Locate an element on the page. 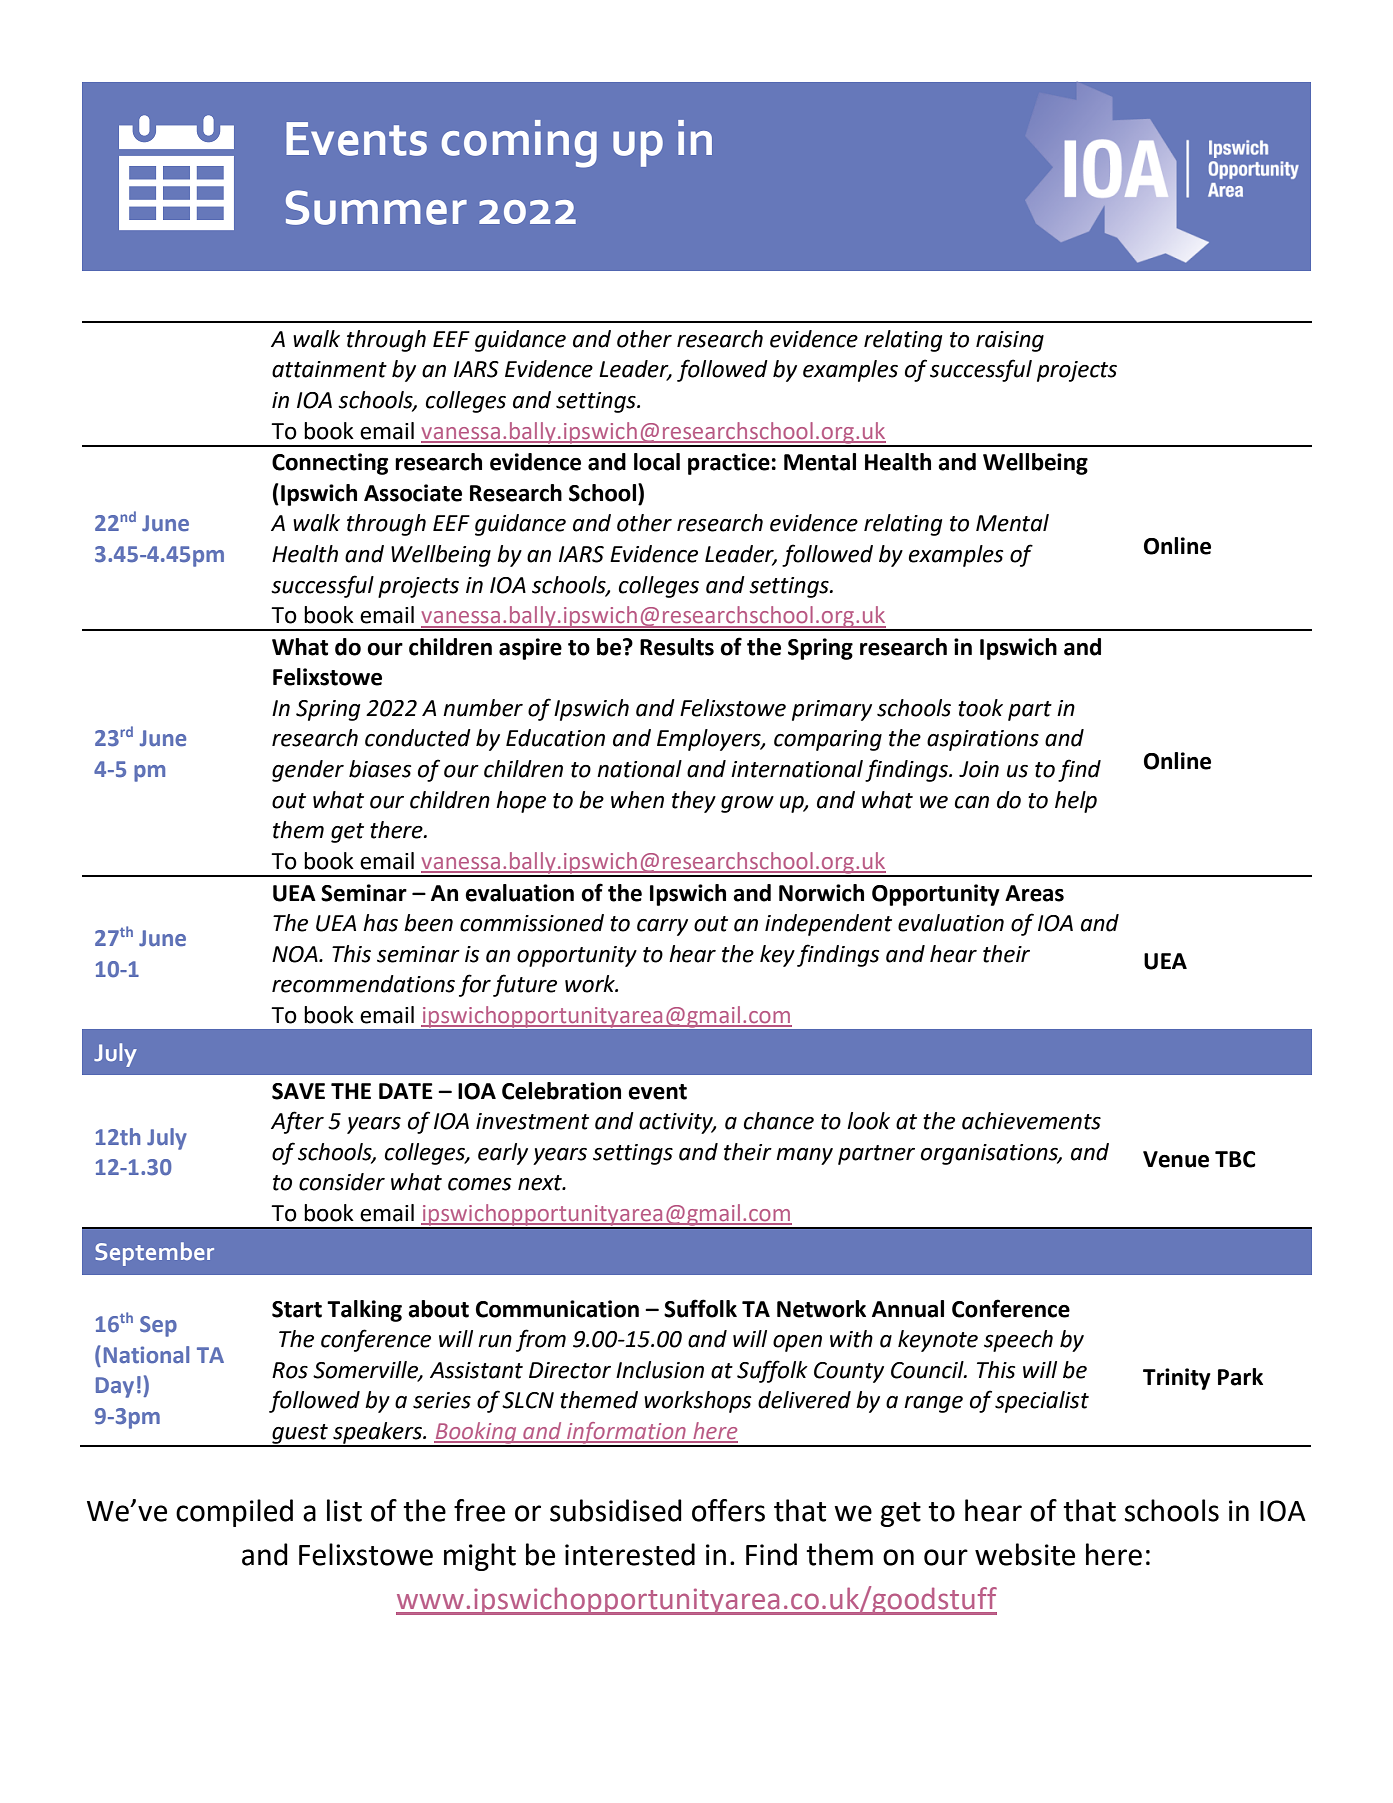  coming is located at coordinates (519, 144).
